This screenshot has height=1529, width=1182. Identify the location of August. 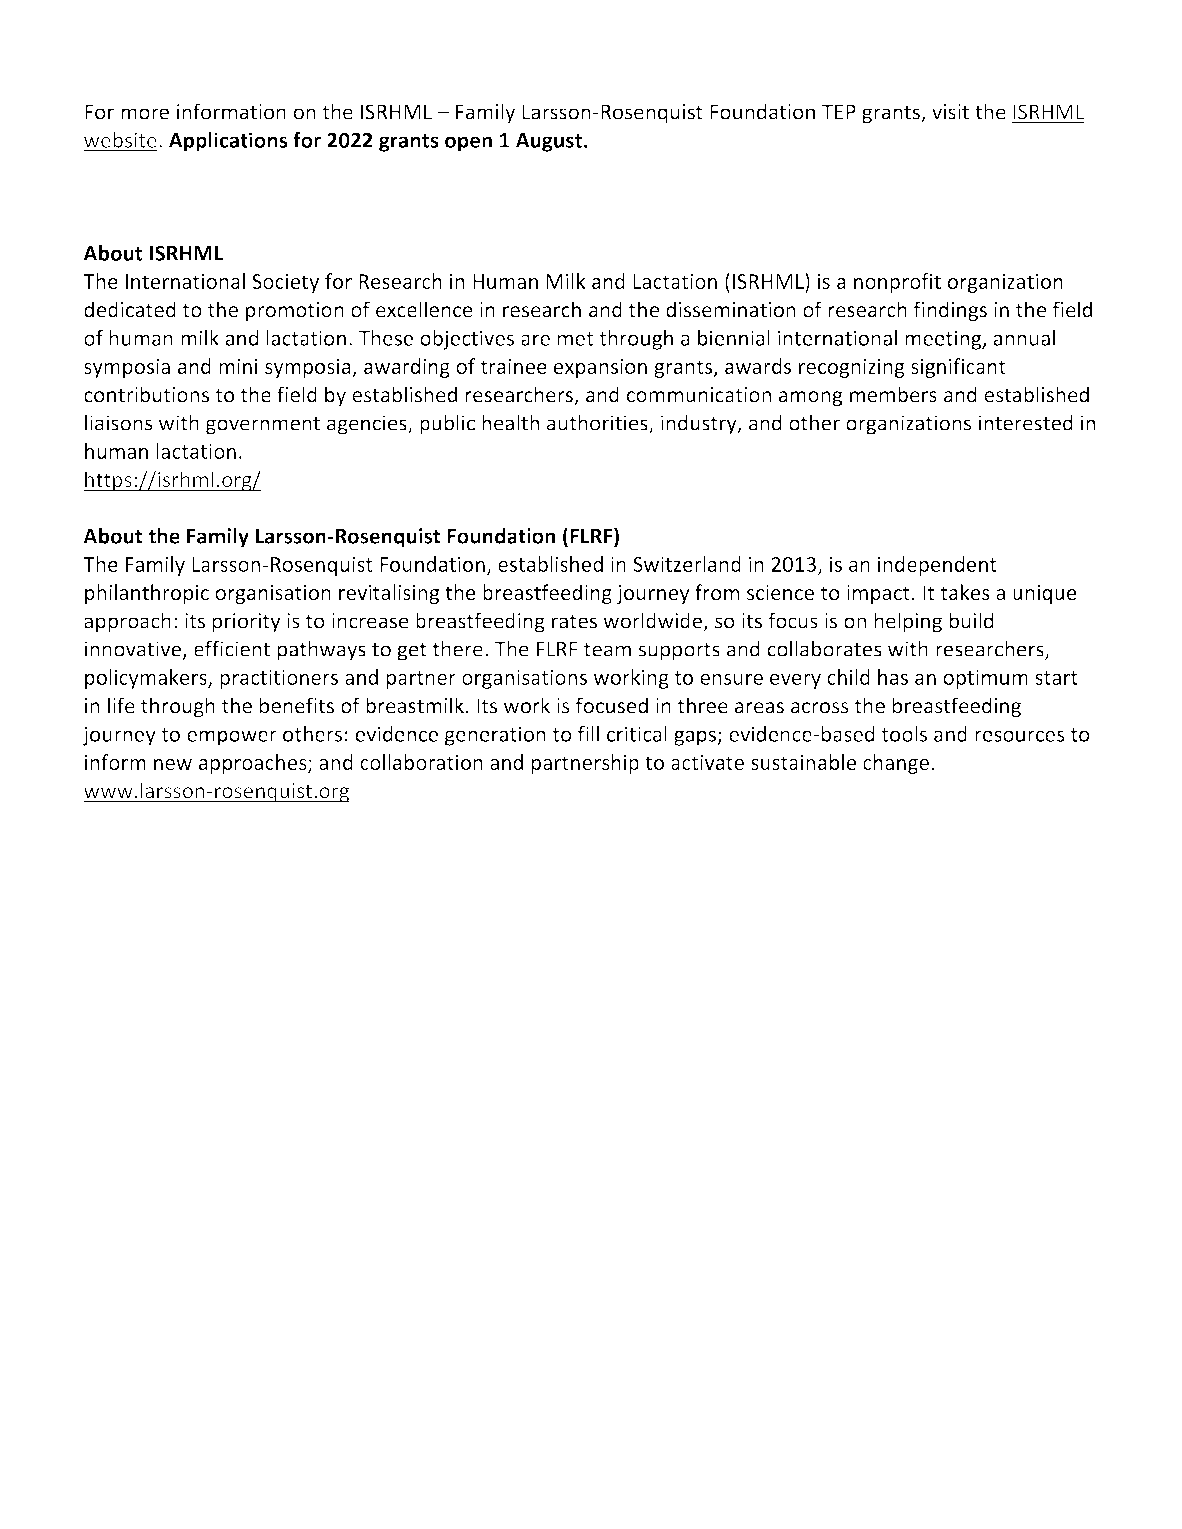
(549, 142).
